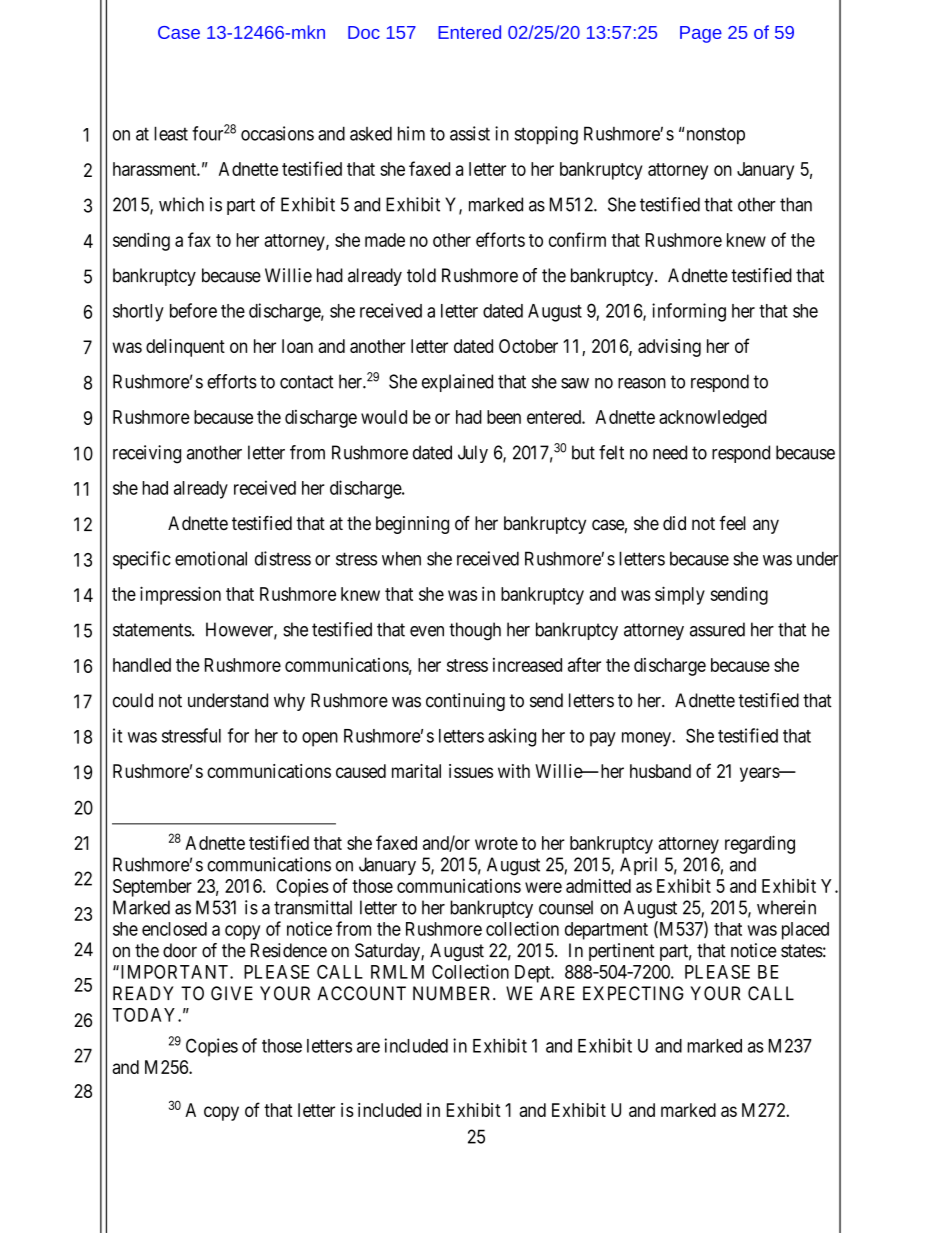 This image has width=952, height=1233. Describe the element at coordinates (232, 993) in the image. I see `GIVE` at that location.
